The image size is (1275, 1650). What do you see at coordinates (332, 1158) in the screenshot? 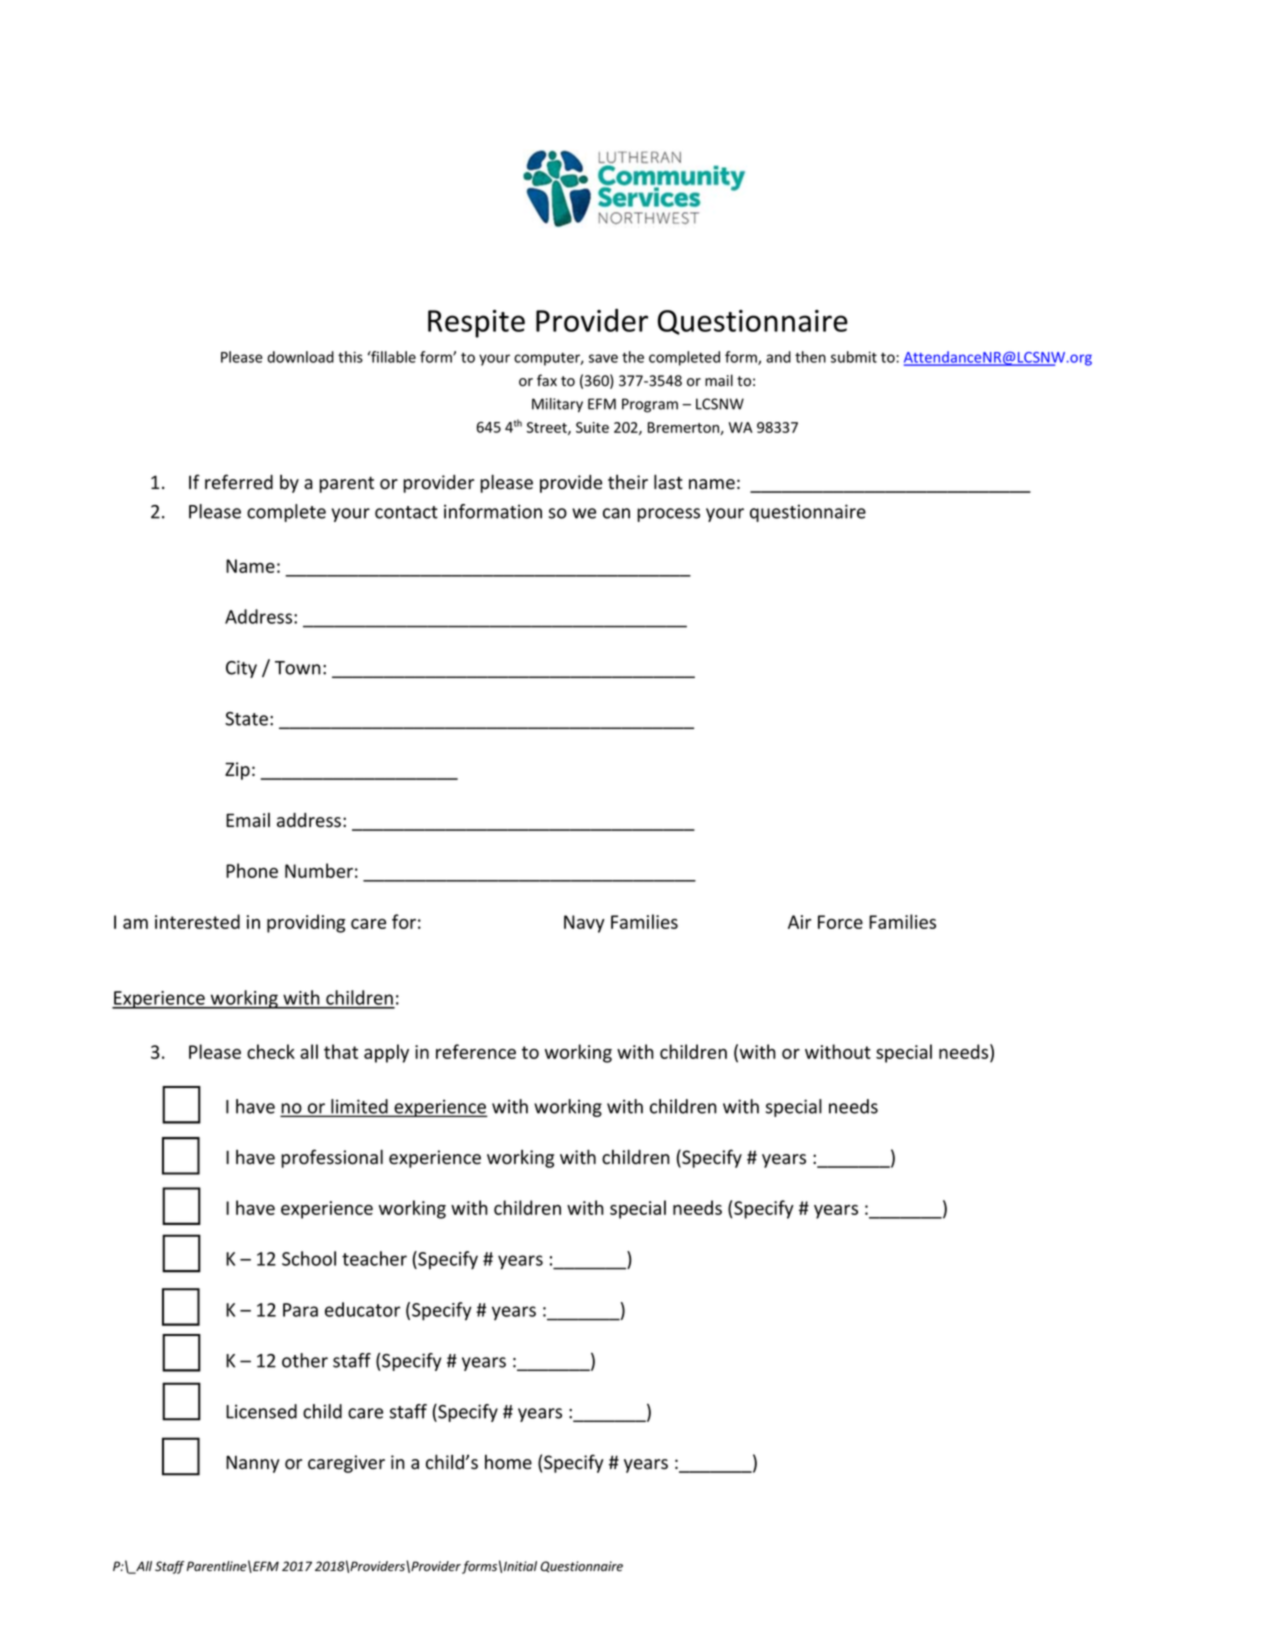
I see `professional` at bounding box center [332, 1158].
